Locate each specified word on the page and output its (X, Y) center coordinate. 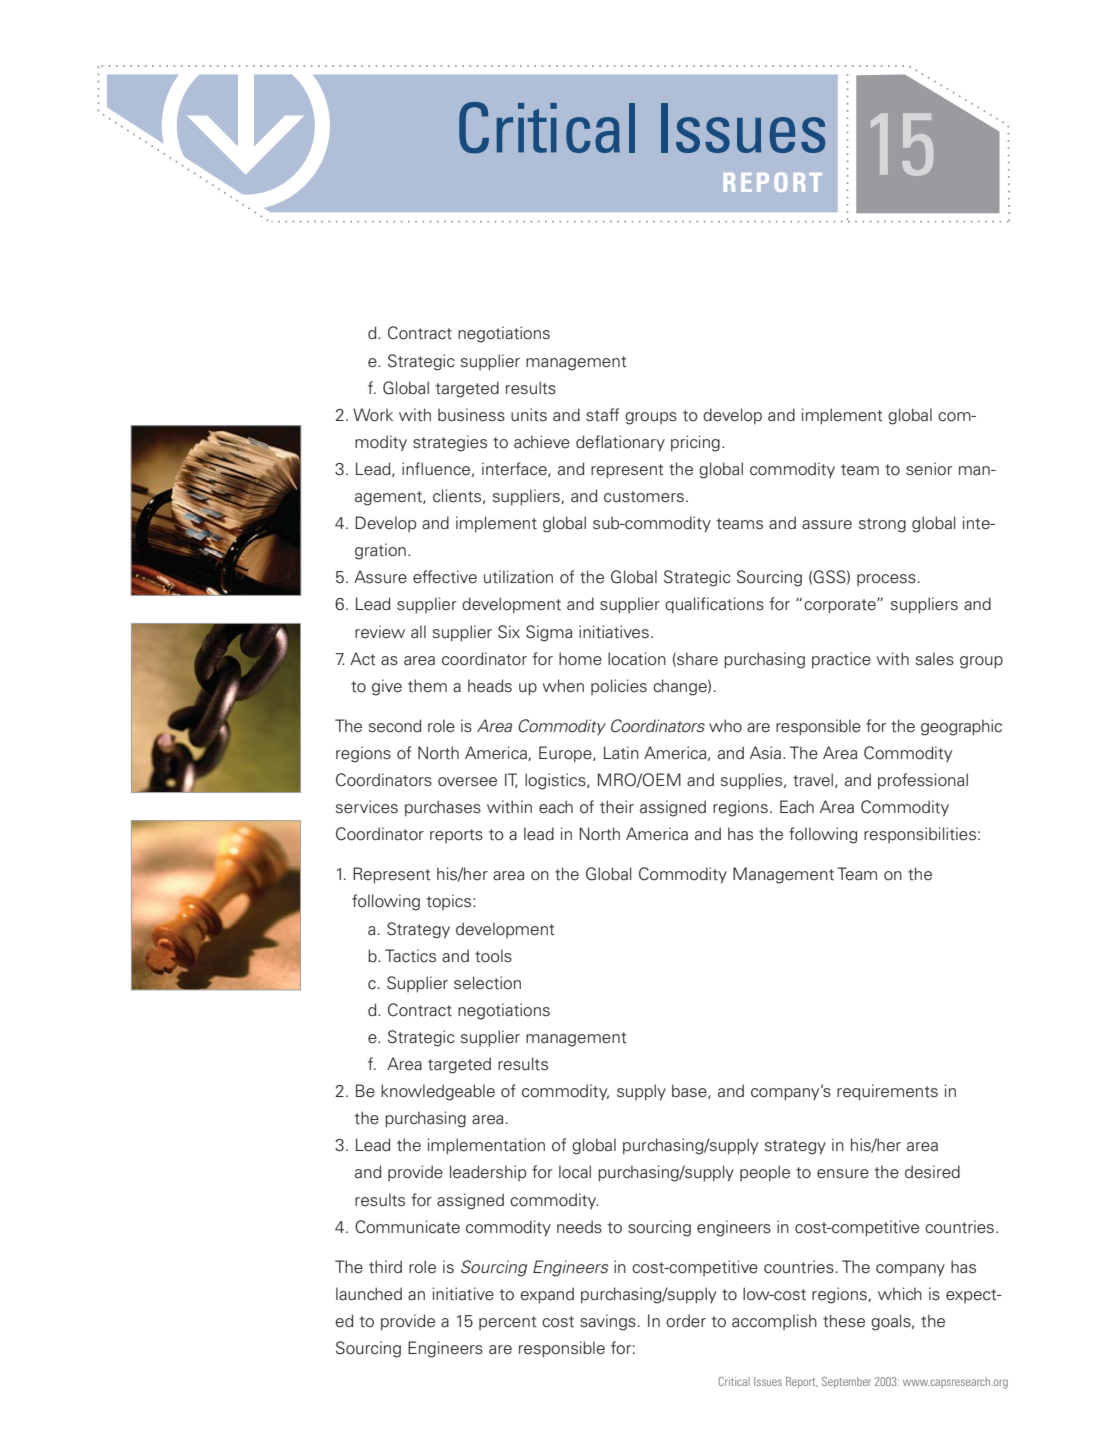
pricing (695, 443)
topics (450, 902)
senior (929, 469)
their (617, 807)
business (471, 415)
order (686, 1321)
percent (508, 1323)
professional (923, 781)
